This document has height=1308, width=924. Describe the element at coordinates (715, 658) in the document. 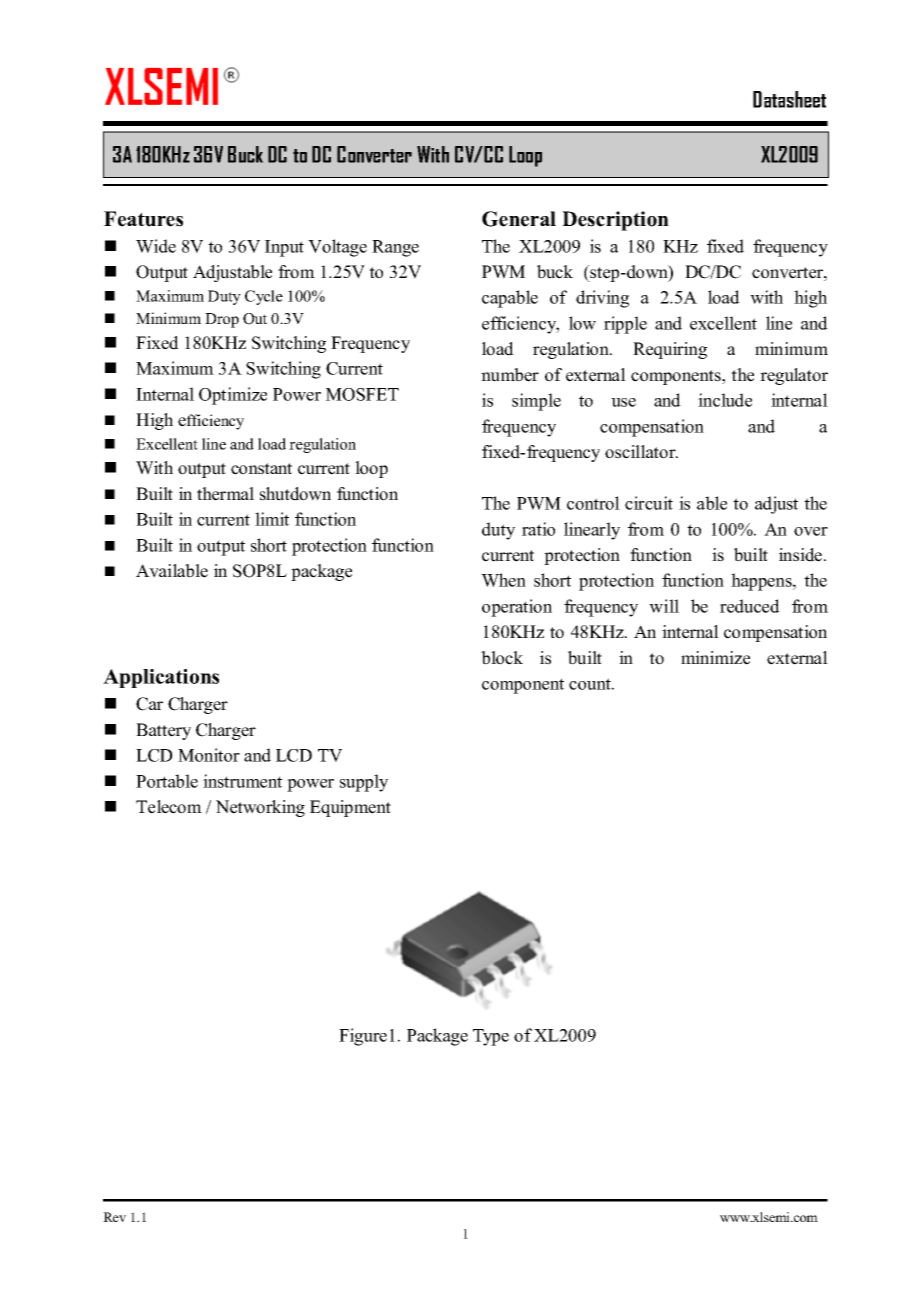

I see `minimize` at that location.
